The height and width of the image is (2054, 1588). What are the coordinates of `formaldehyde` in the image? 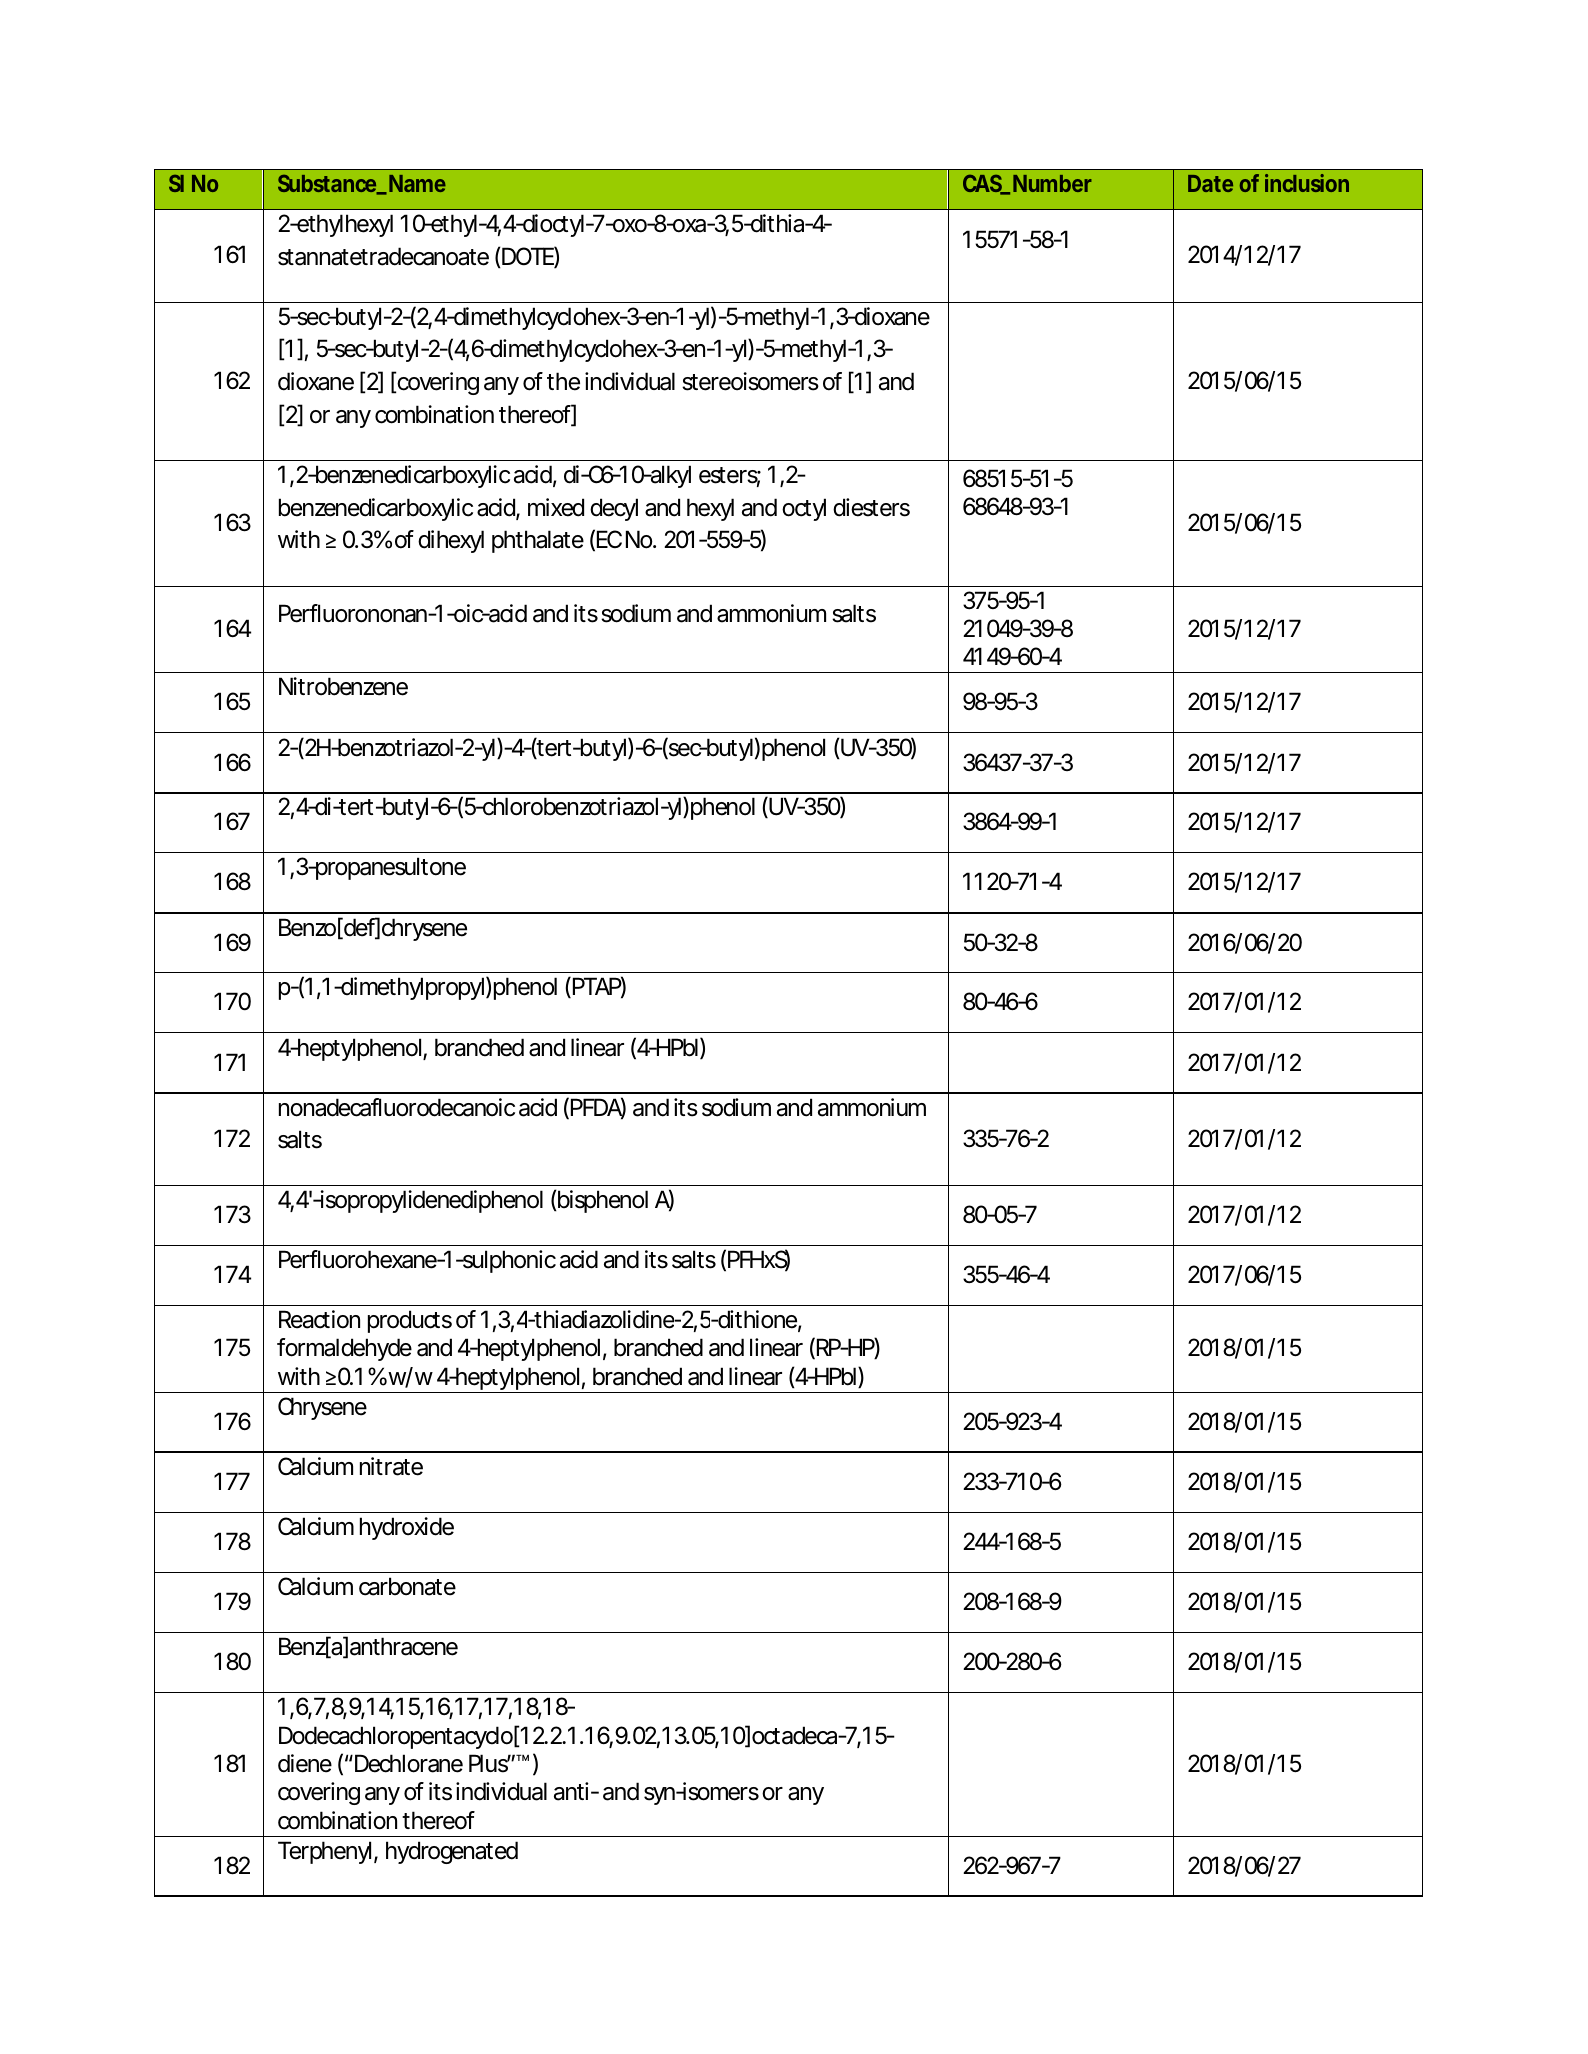 It's located at (344, 1349).
